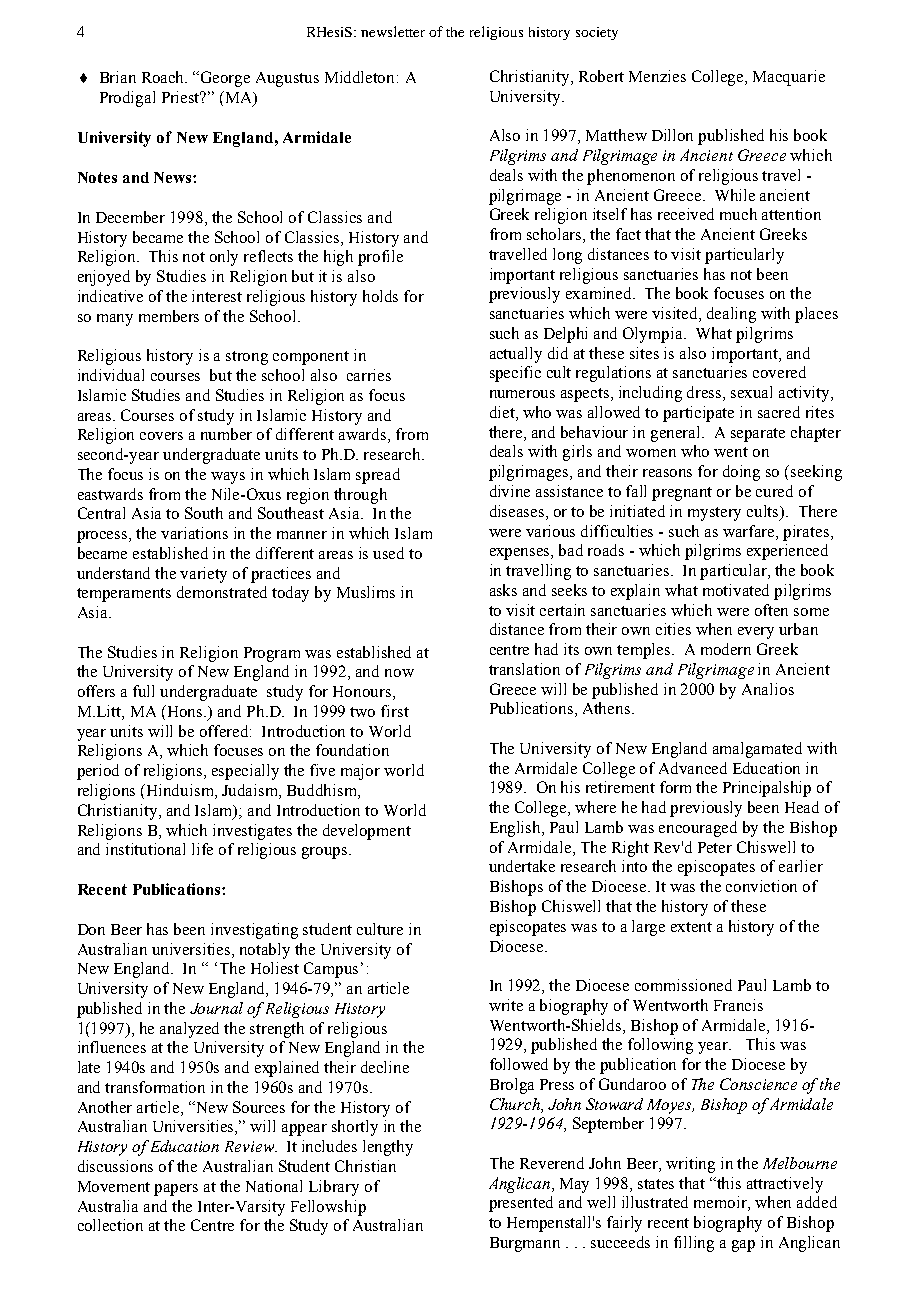  I want to click on papers, so click(176, 1190).
